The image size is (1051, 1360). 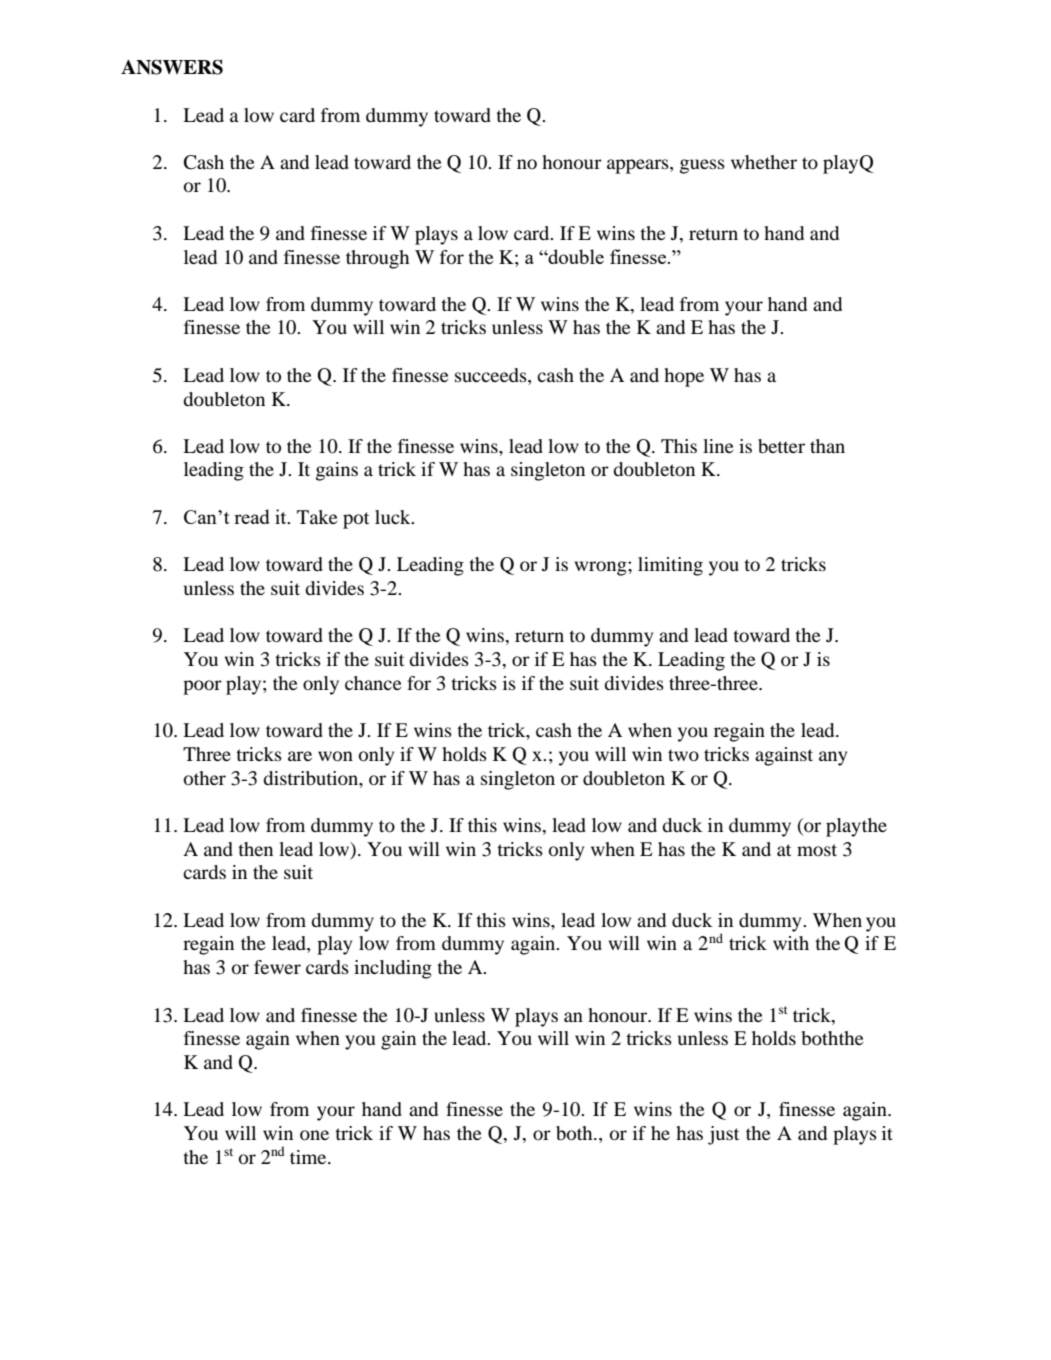 I want to click on one, so click(x=314, y=1135).
